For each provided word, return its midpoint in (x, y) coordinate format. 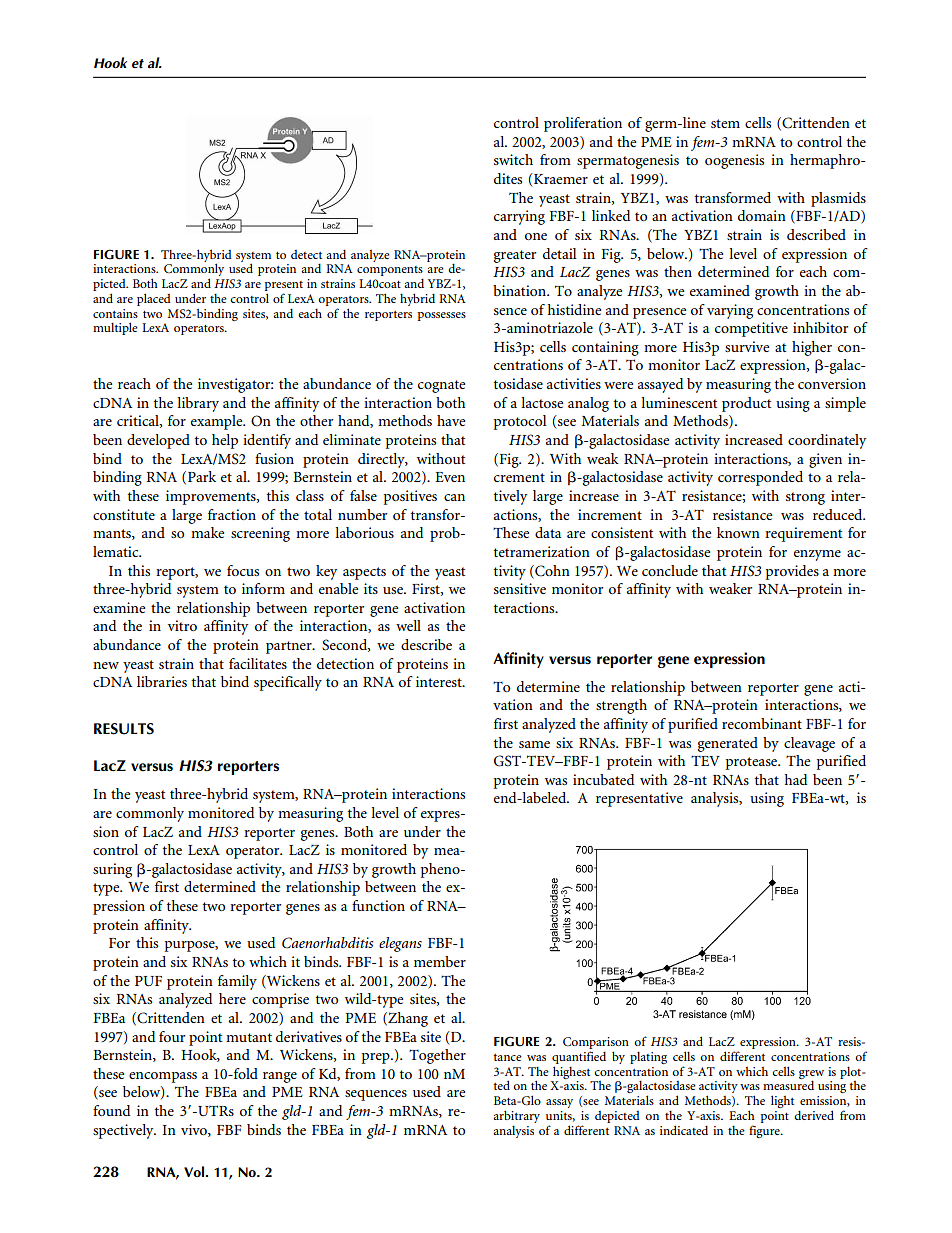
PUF (148, 981)
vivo (195, 1130)
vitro (182, 625)
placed (154, 299)
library (198, 404)
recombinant (762, 723)
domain (762, 215)
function (378, 905)
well (408, 625)
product (746, 404)
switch (513, 159)
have (451, 420)
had (796, 779)
